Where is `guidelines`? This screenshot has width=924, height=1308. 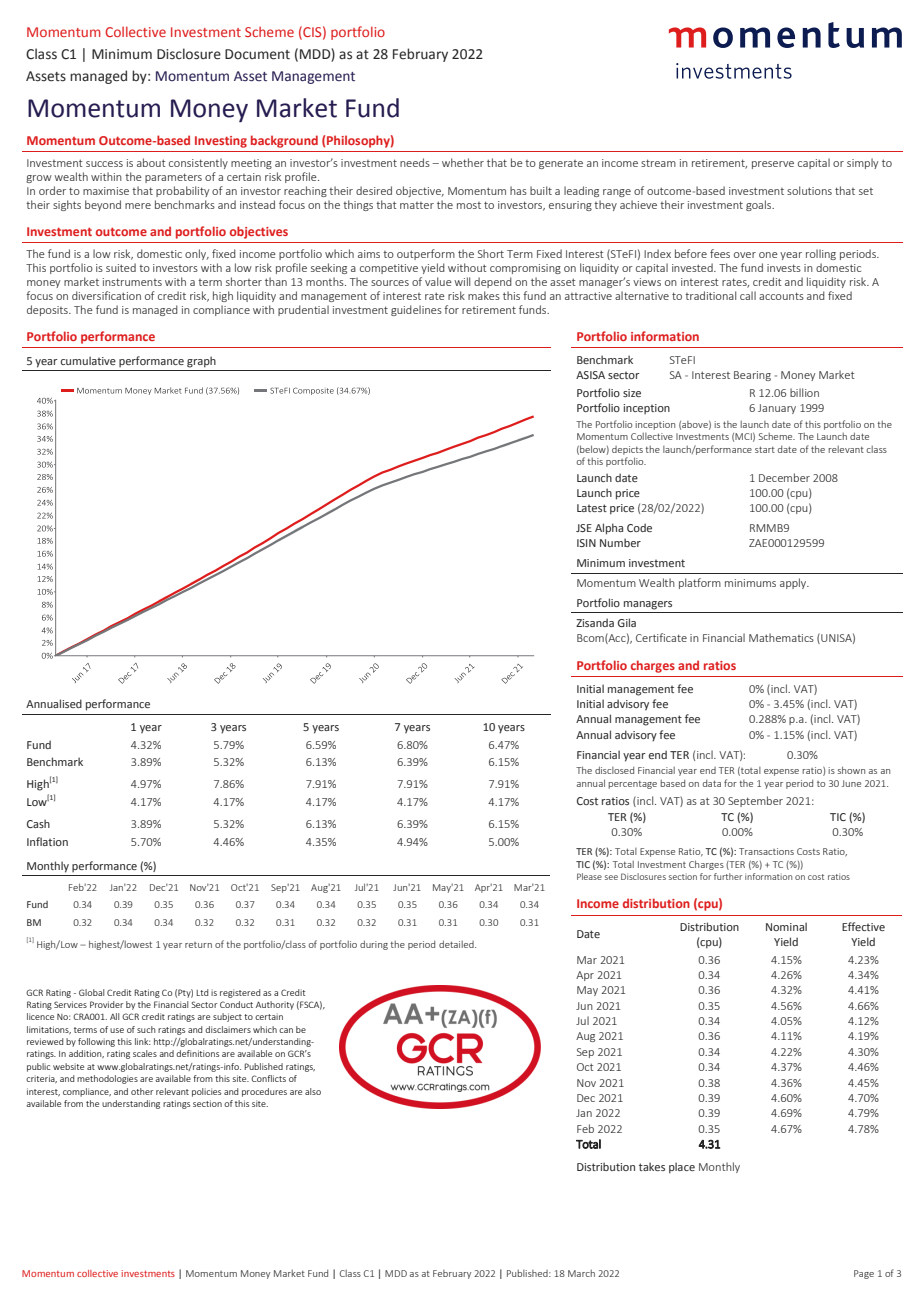 guidelines is located at coordinates (416, 310).
